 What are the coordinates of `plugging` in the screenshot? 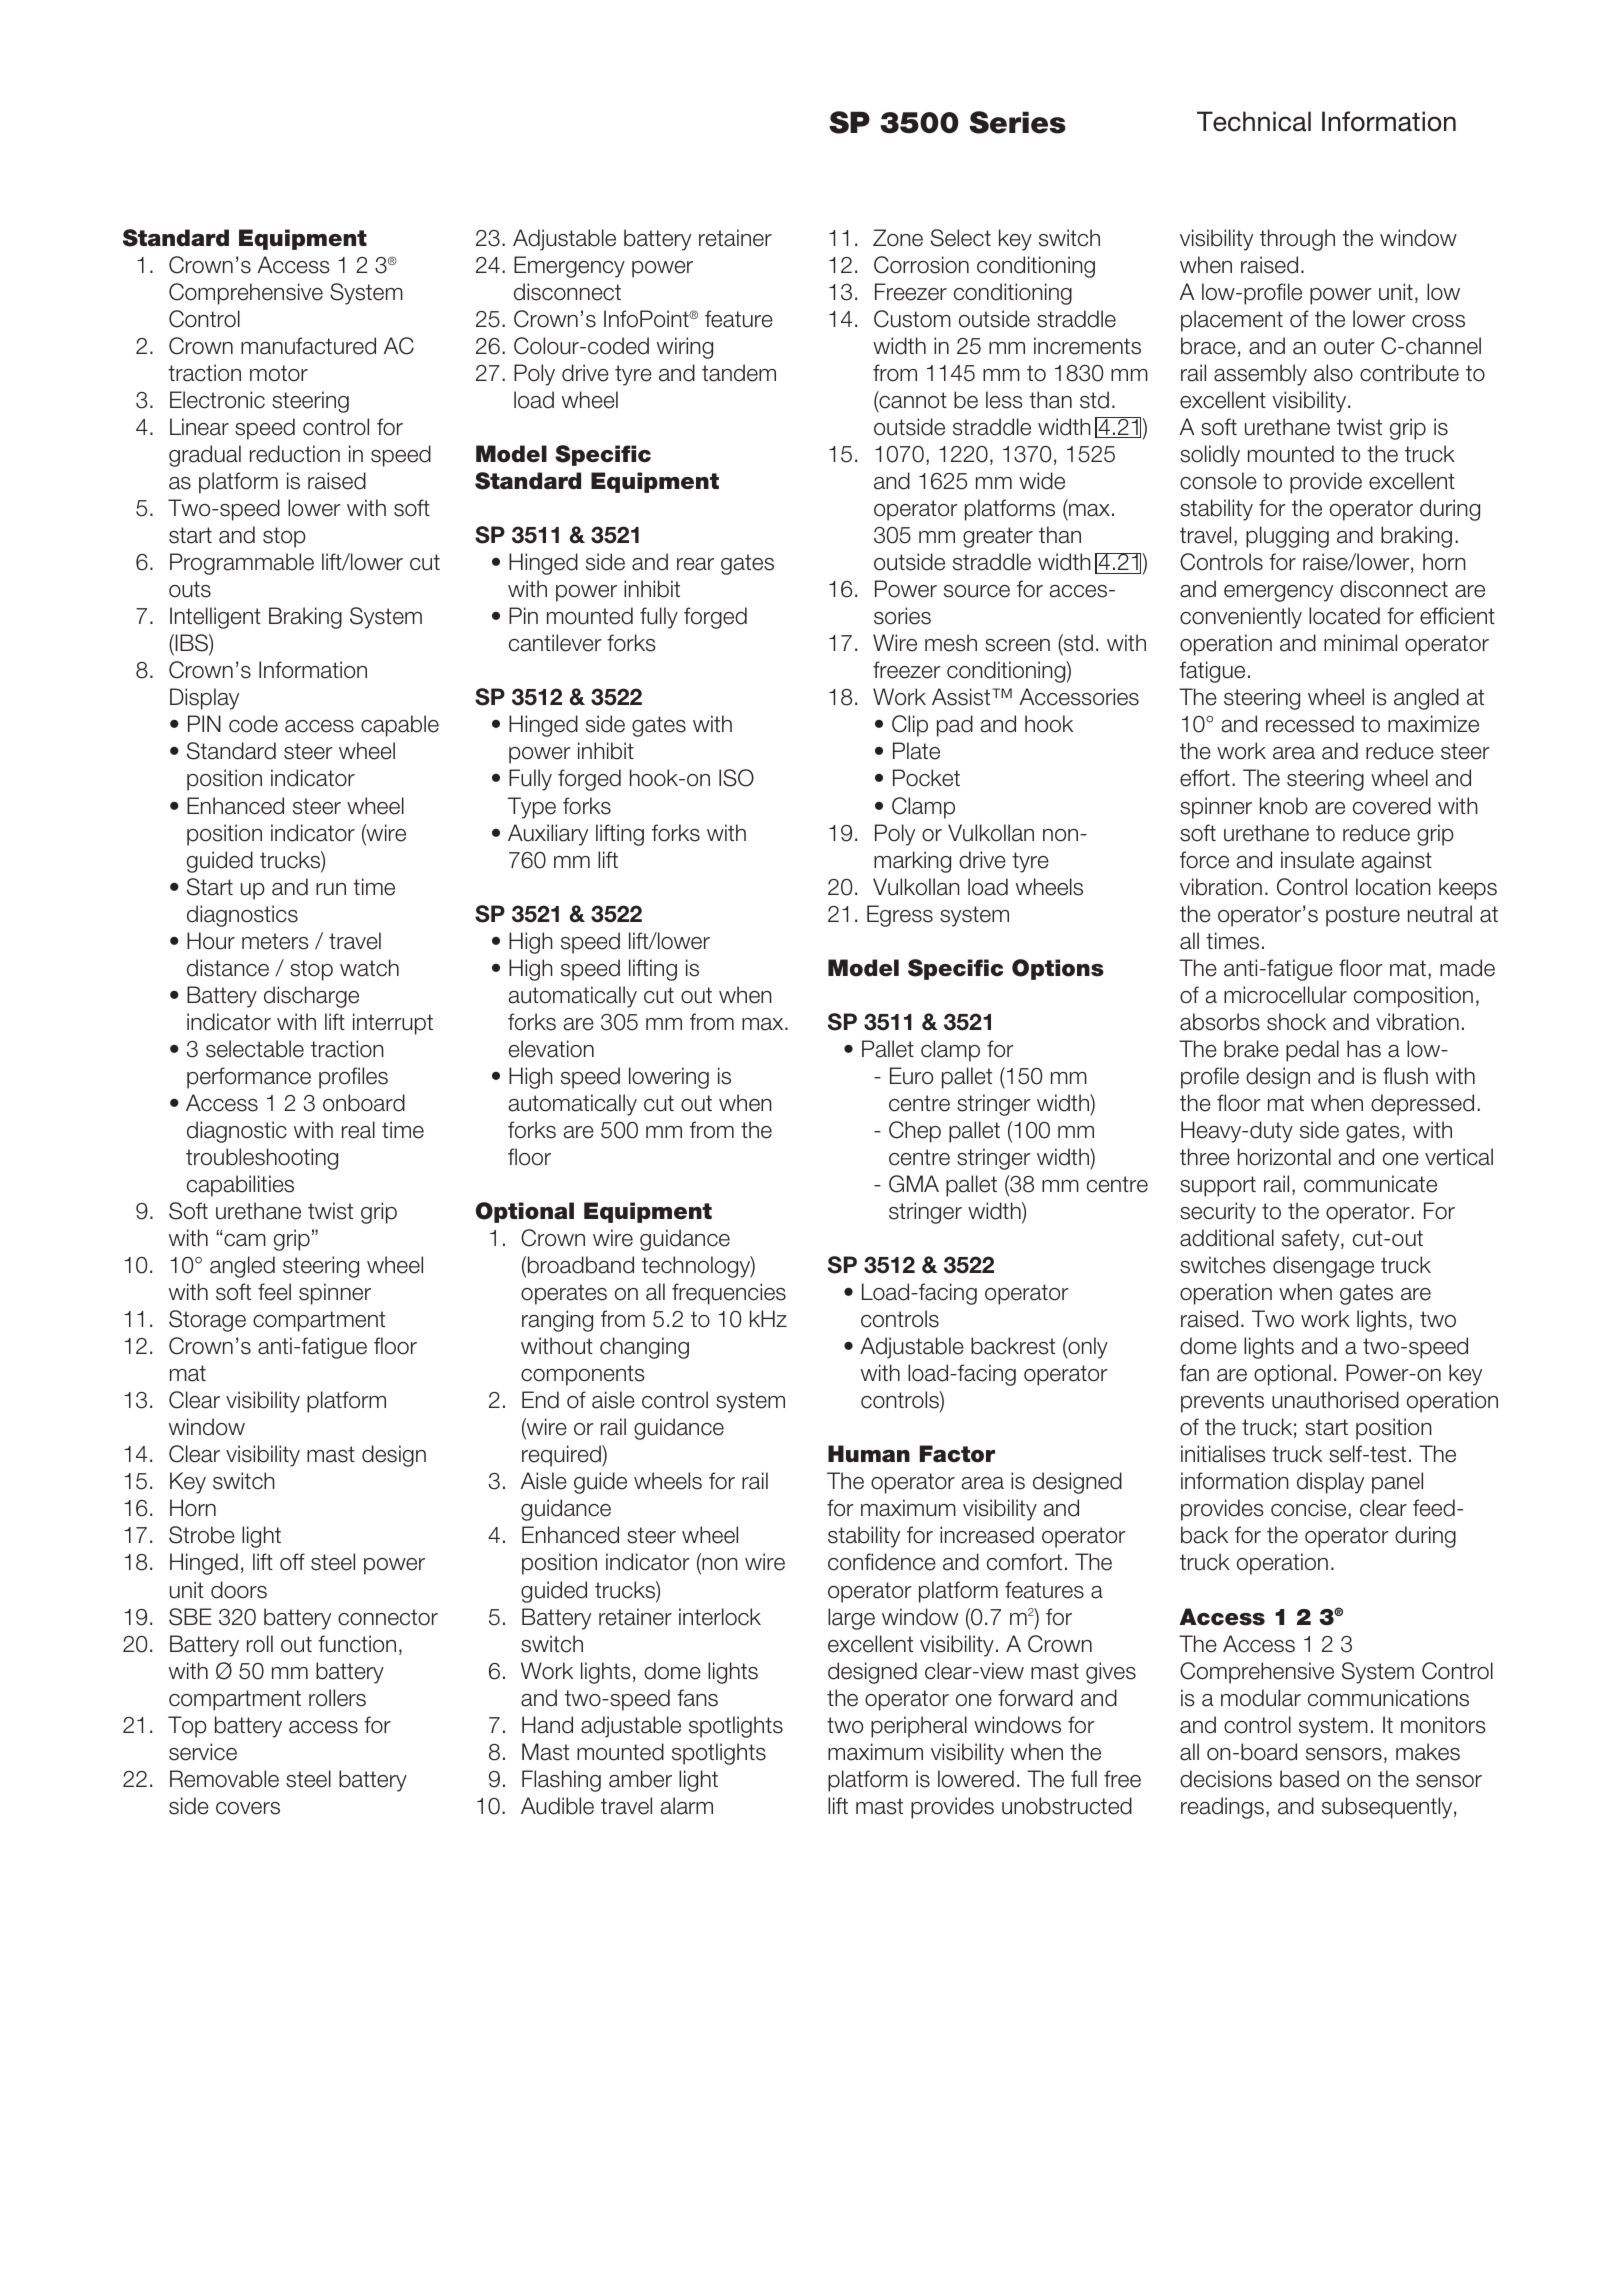 It's located at (1287, 537).
